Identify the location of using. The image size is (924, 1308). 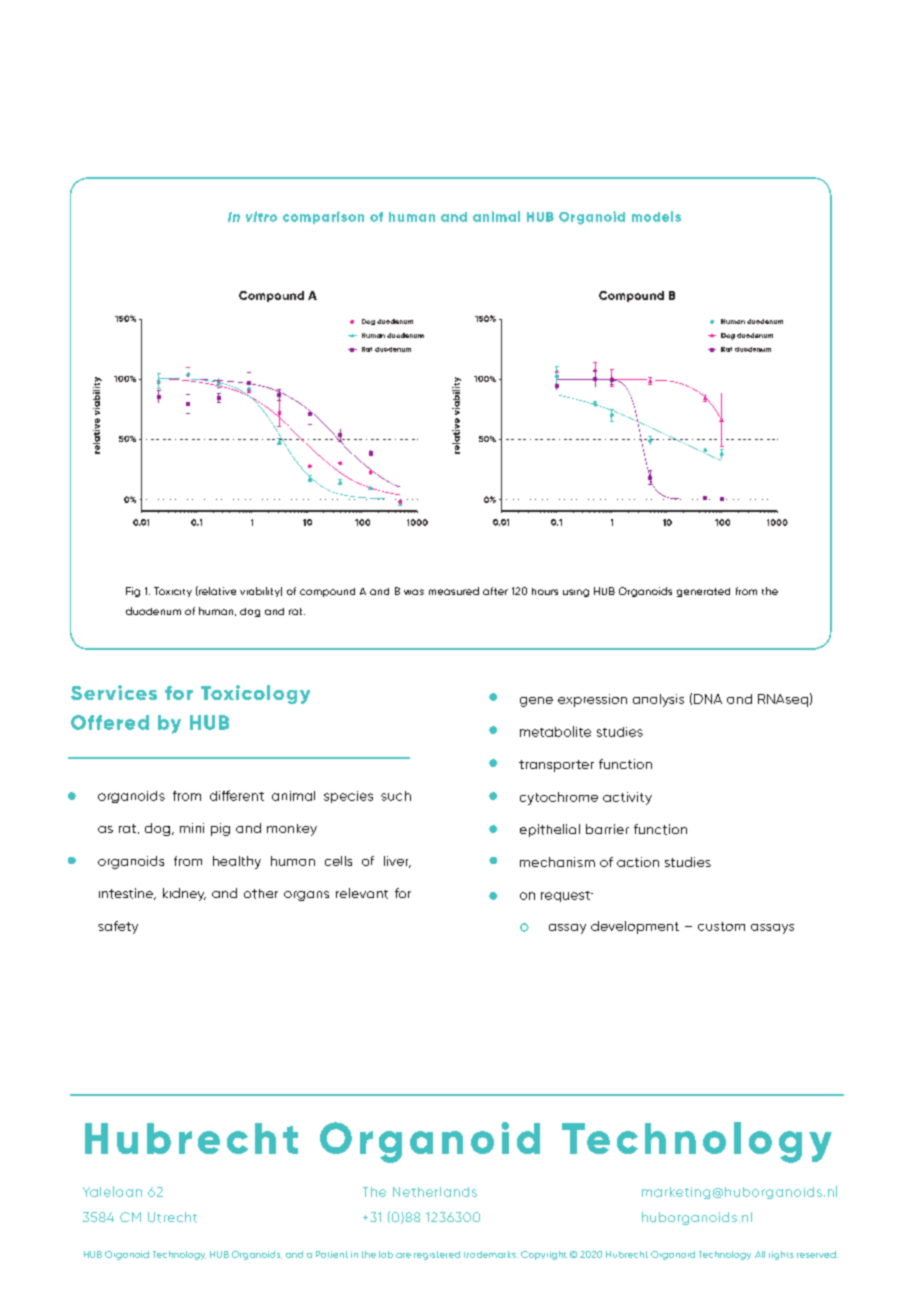
(576, 593).
